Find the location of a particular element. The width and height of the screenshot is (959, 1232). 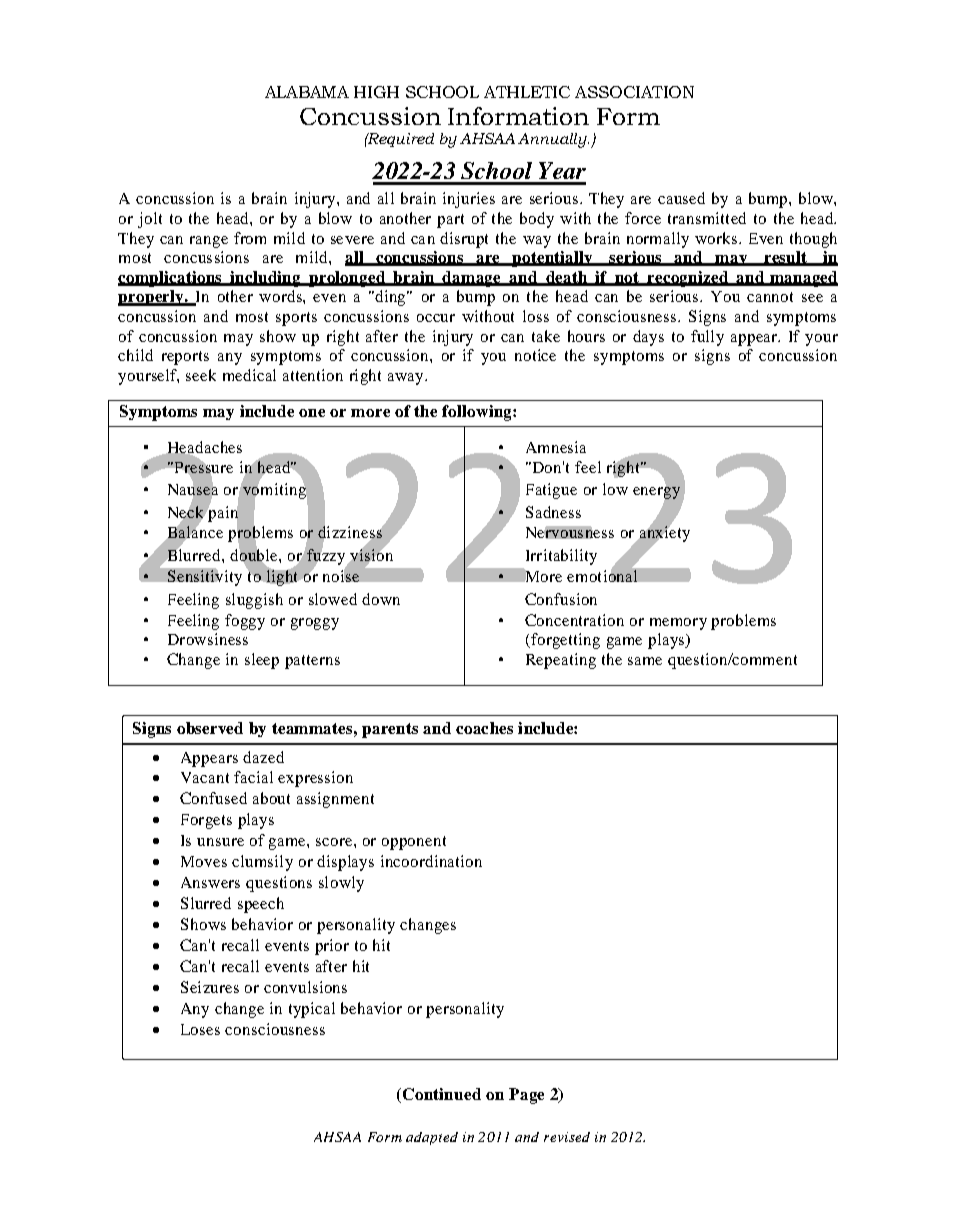

ALABAMA is located at coordinates (307, 92).
